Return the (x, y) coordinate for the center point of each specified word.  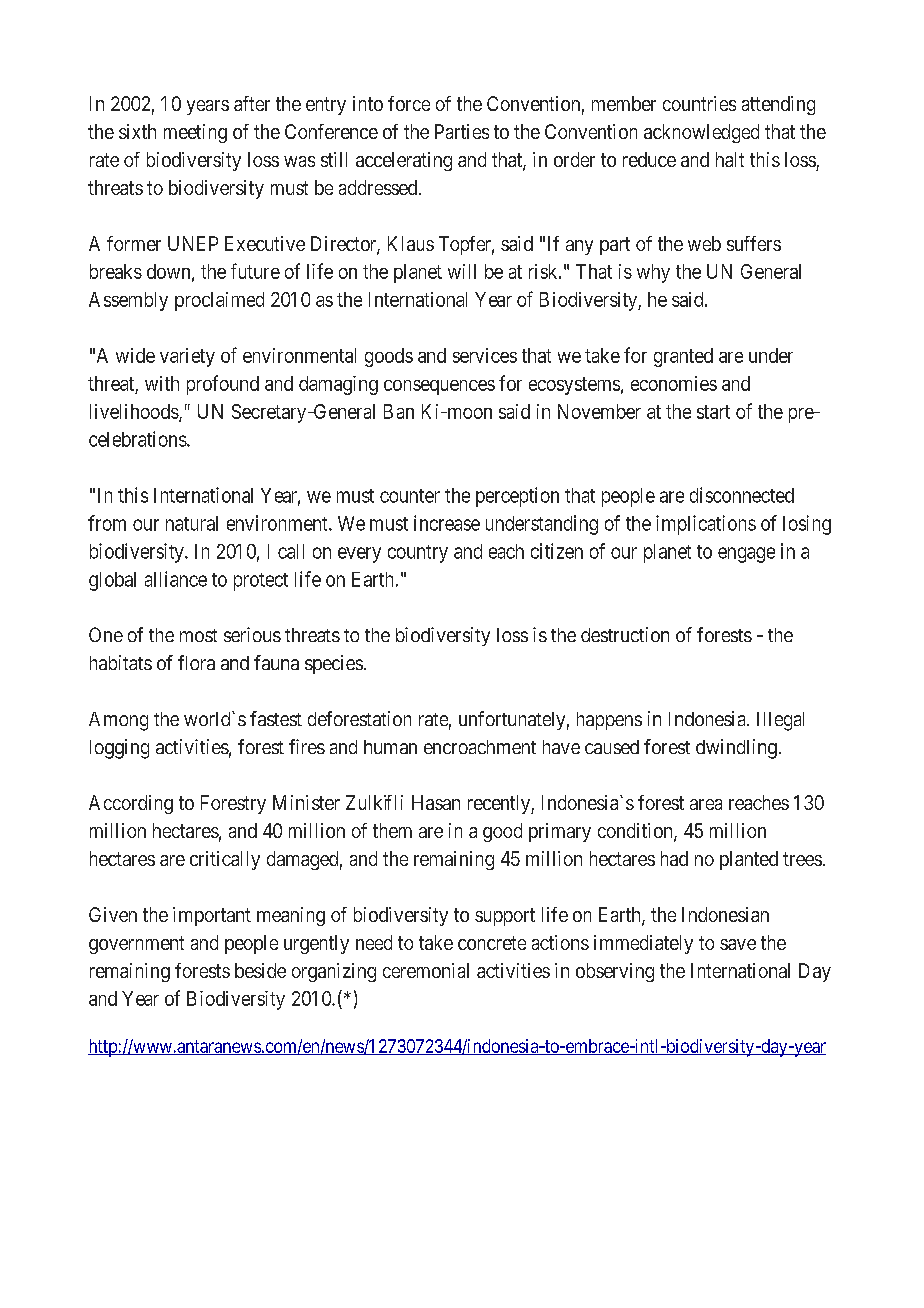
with (162, 383)
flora (196, 662)
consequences (439, 387)
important (212, 916)
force (409, 103)
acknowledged (701, 133)
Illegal (780, 721)
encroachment (480, 747)
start (713, 412)
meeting (195, 133)
